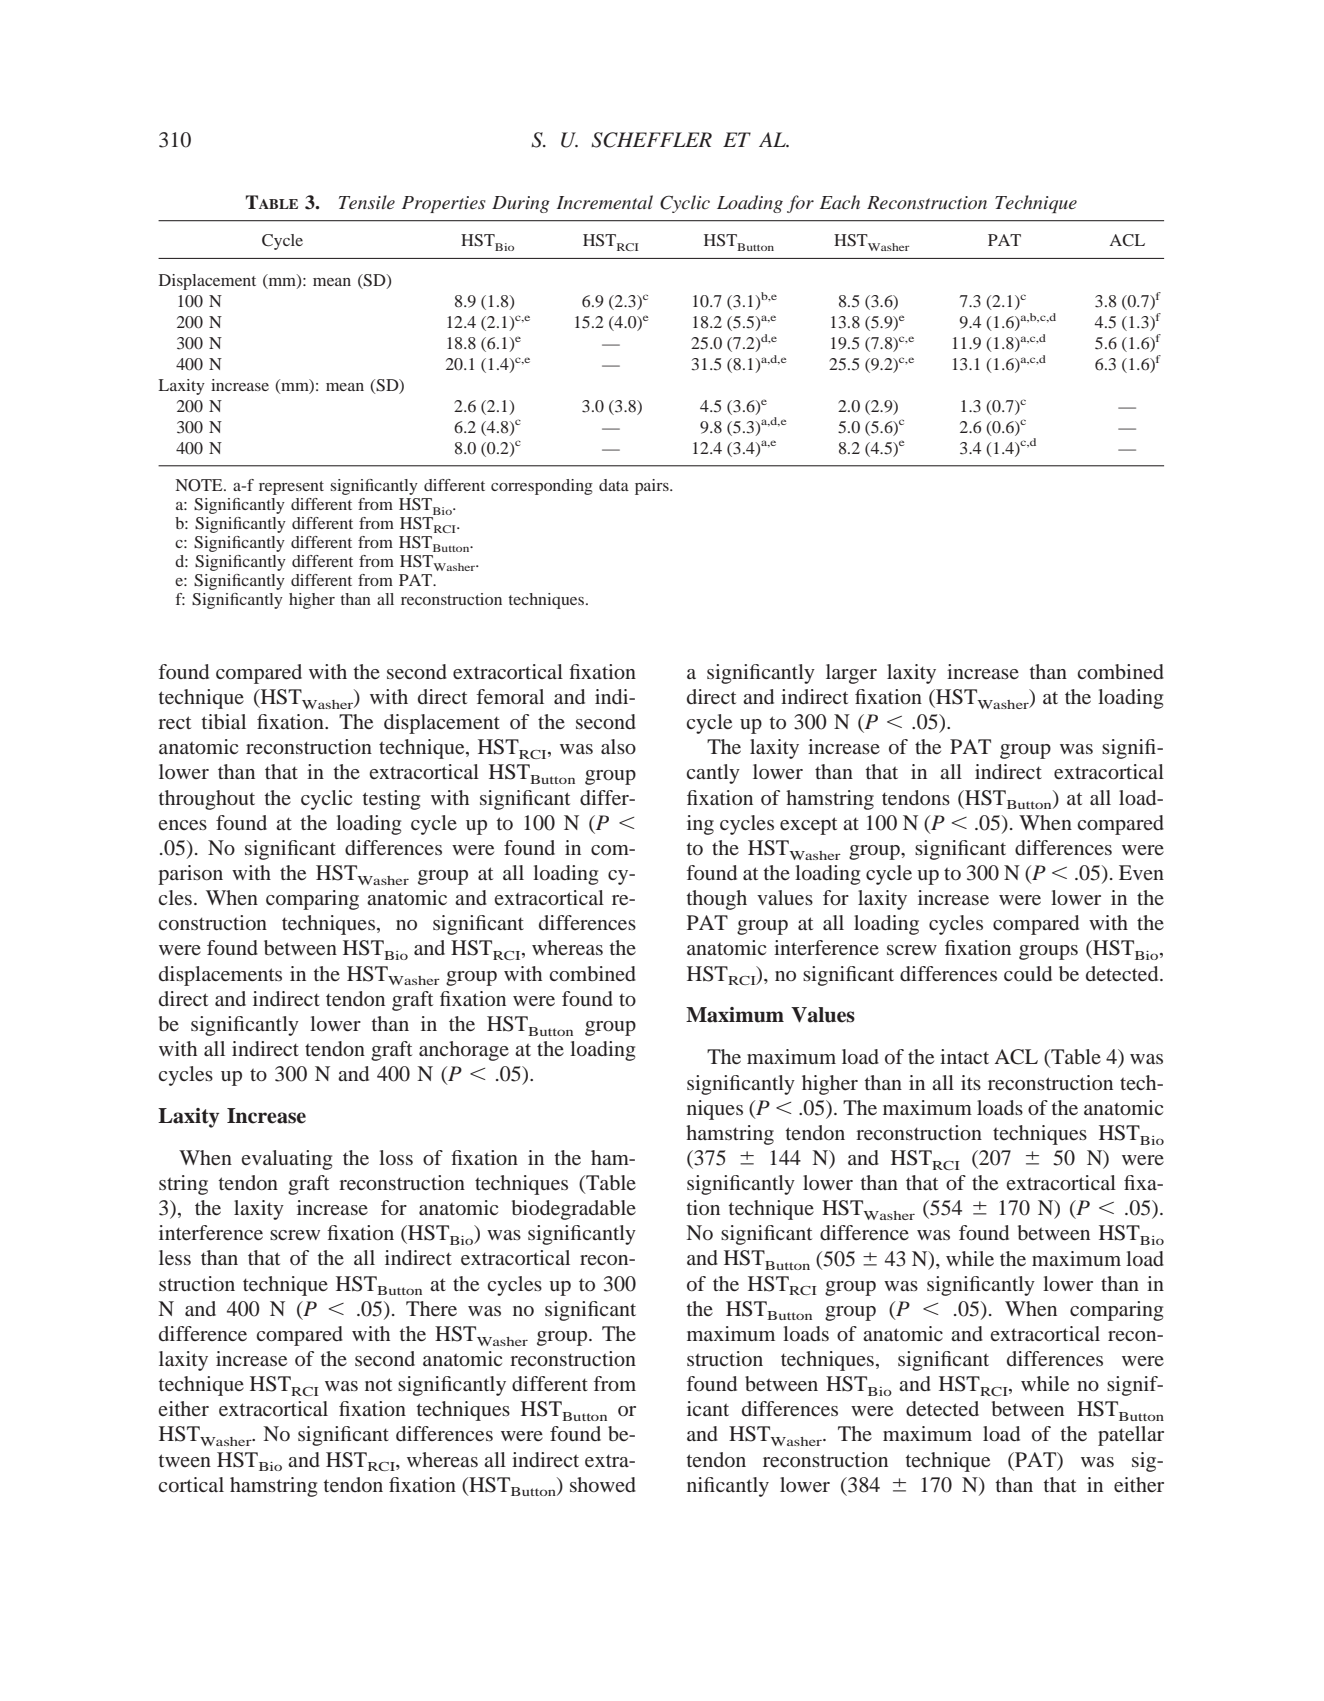  What do you see at coordinates (851, 674) in the image?
I see `larger` at bounding box center [851, 674].
